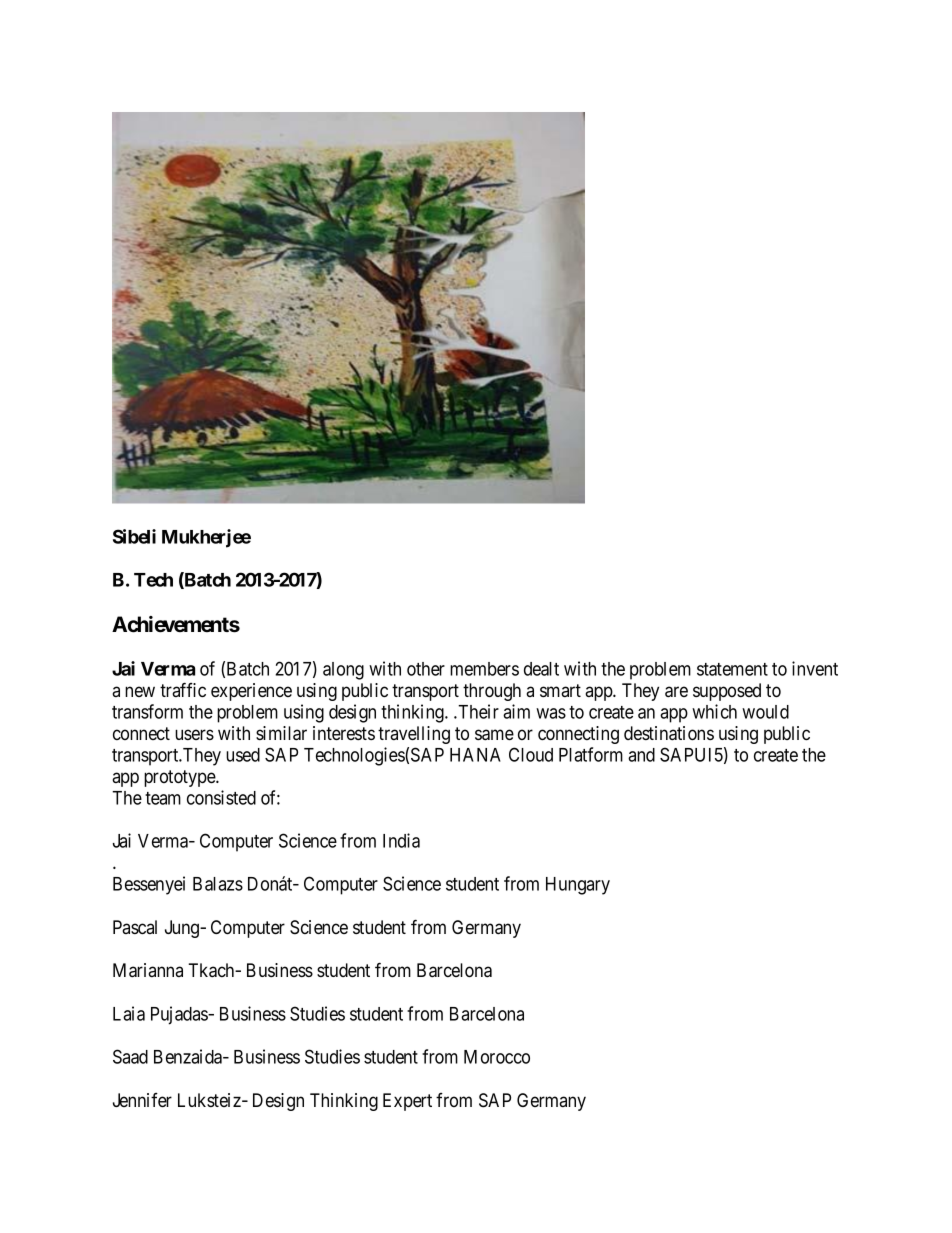 This image has width=952, height=1233. I want to click on Jennifer, so click(142, 1100).
